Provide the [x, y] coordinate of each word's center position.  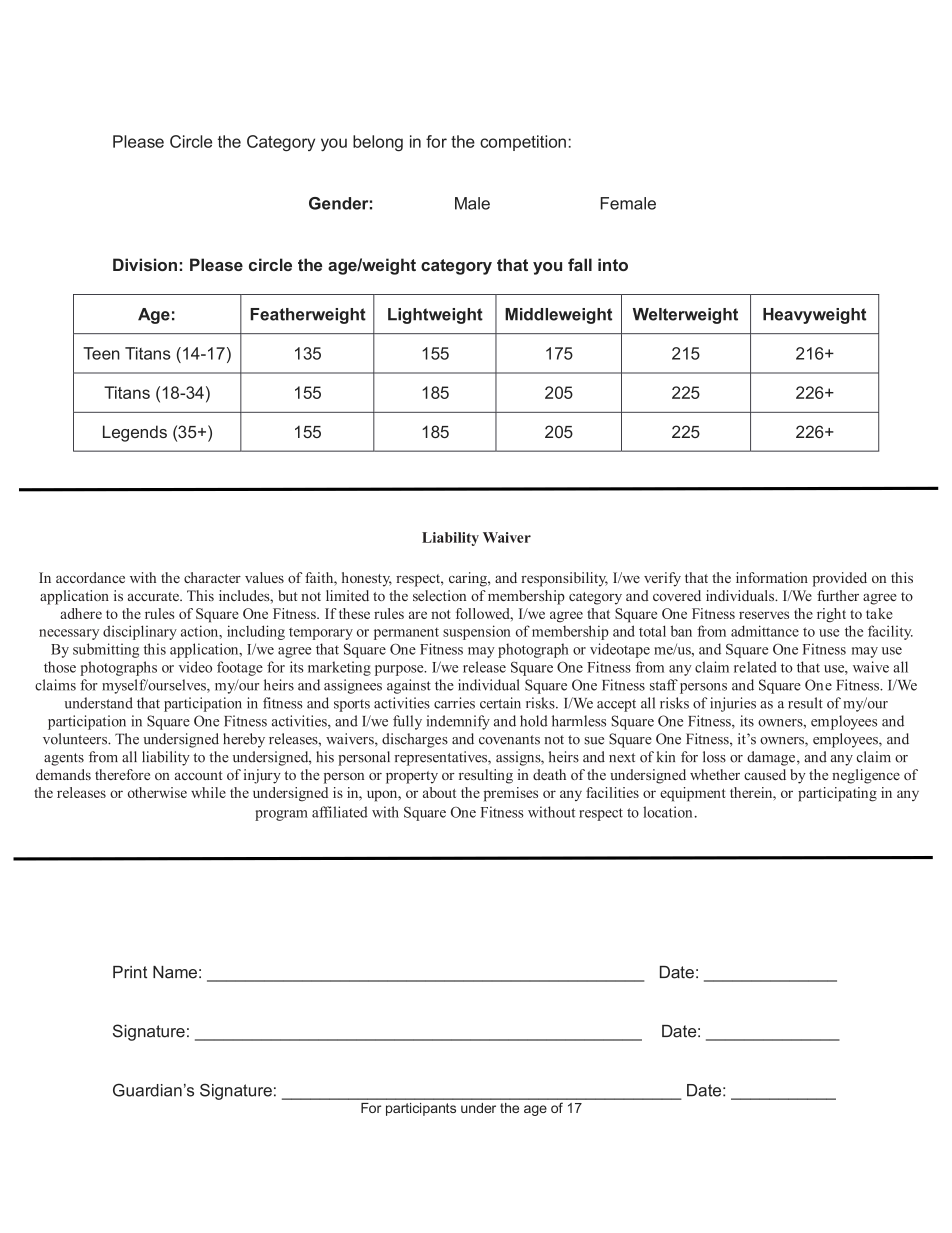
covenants [509, 740]
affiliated [340, 812]
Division [145, 264]
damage [771, 758]
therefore [122, 774]
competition [523, 143]
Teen [101, 353]
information [772, 577]
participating [837, 794]
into [613, 264]
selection [439, 595]
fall [580, 264]
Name [175, 972]
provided [840, 579]
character [212, 577]
